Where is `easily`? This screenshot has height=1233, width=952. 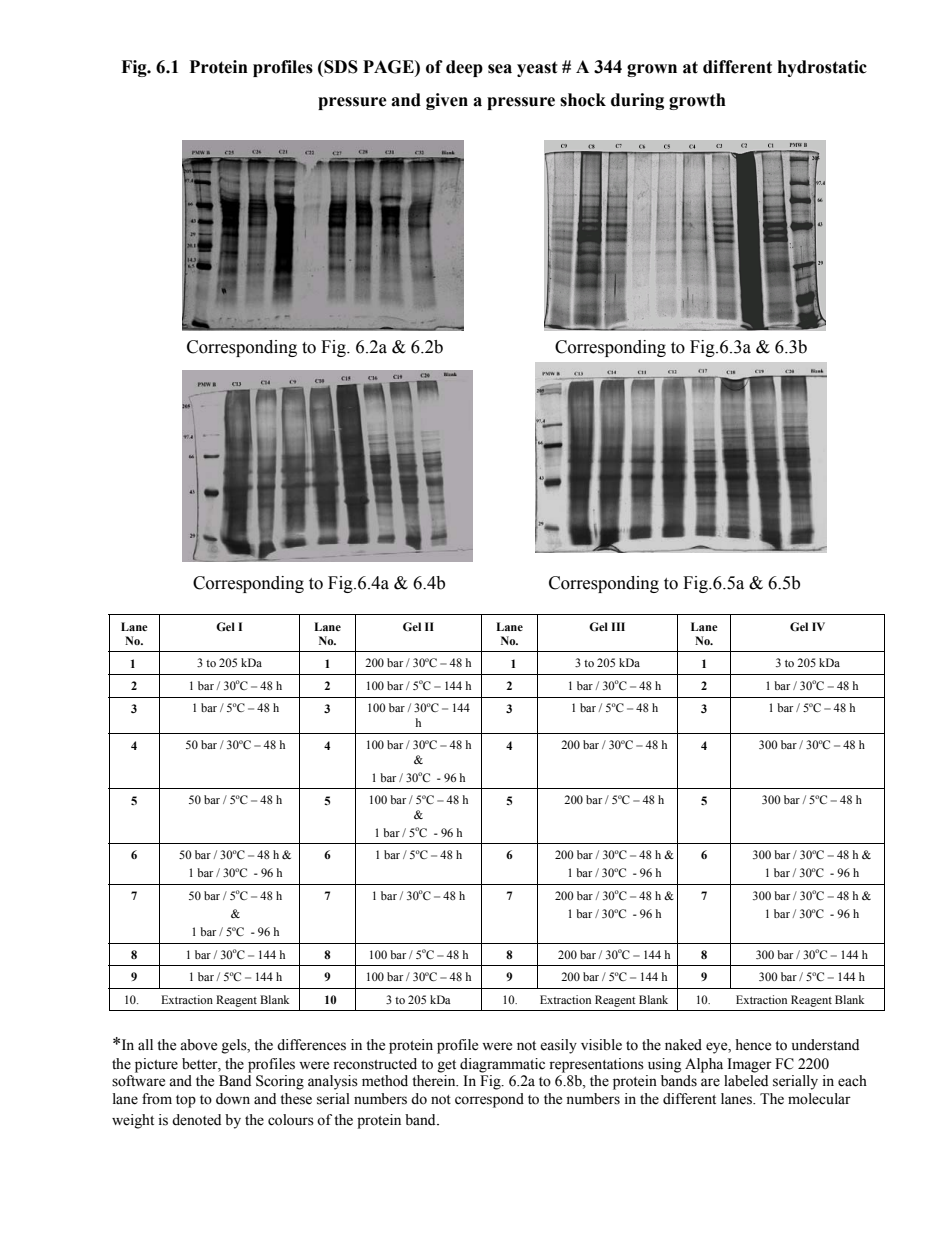 easily is located at coordinates (558, 1046).
